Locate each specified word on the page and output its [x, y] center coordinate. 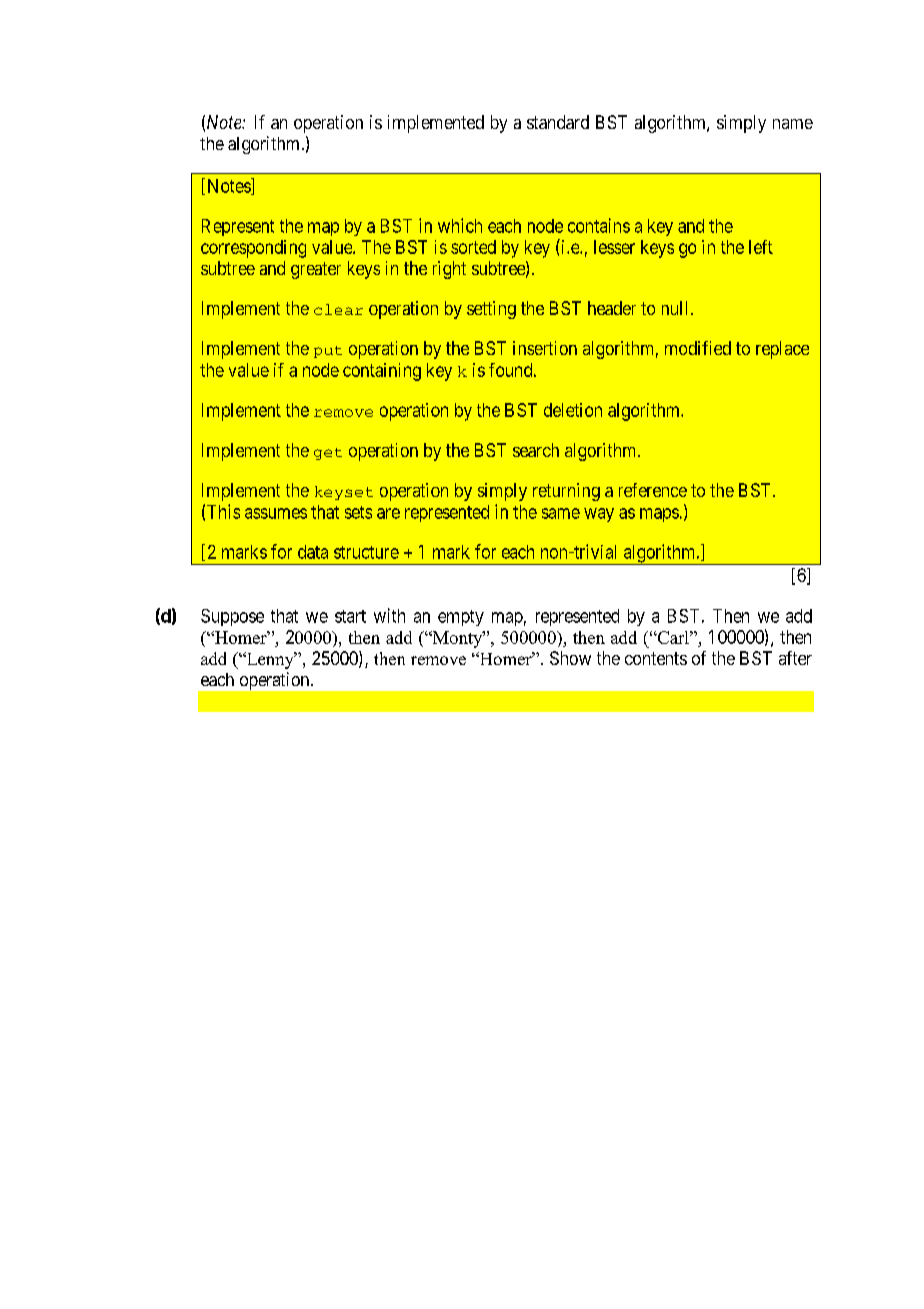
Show [570, 658]
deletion [573, 410]
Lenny [270, 660]
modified [698, 348]
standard [558, 122]
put [328, 352]
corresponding [253, 249]
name [793, 124]
